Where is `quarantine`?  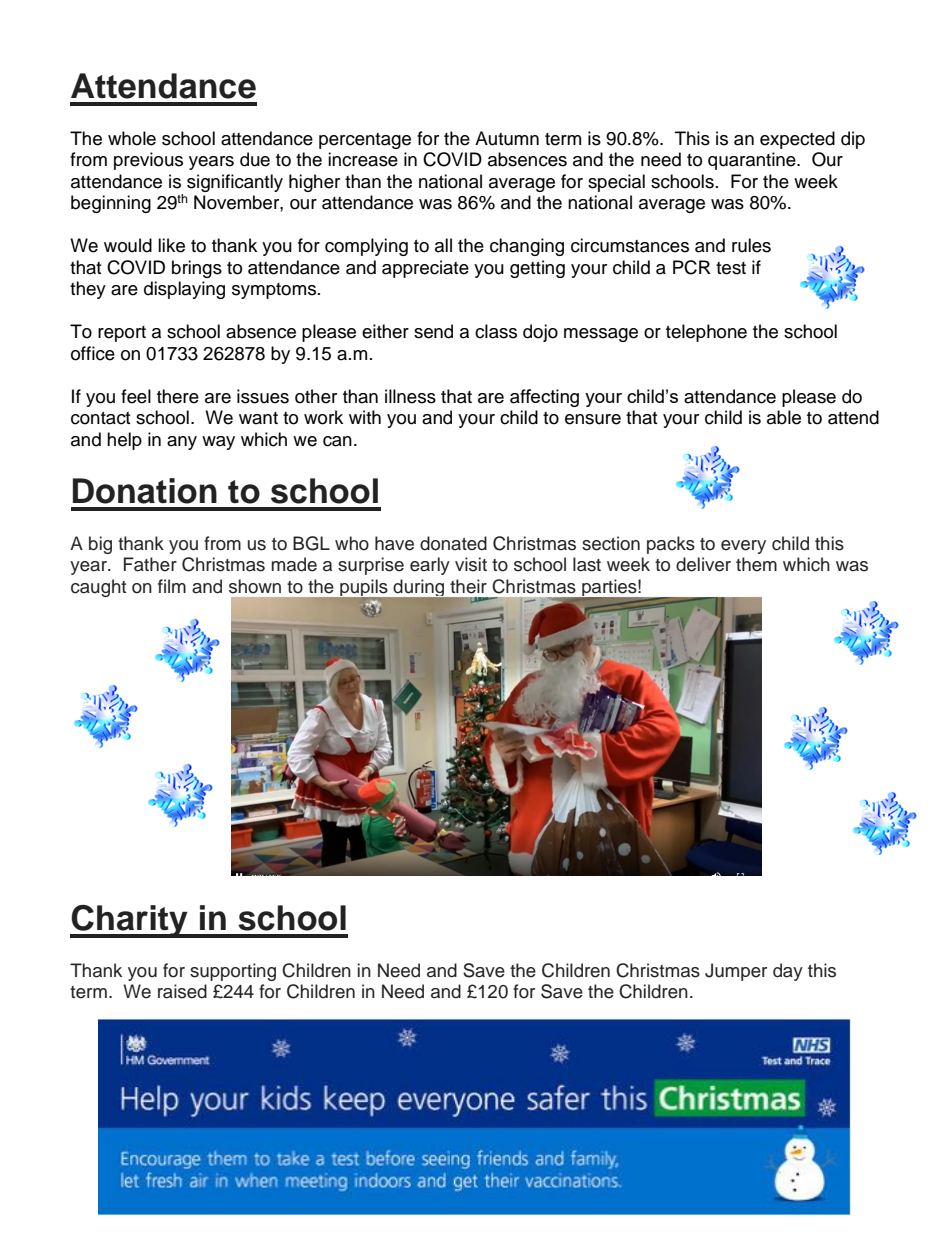
quarantine is located at coordinates (753, 161).
